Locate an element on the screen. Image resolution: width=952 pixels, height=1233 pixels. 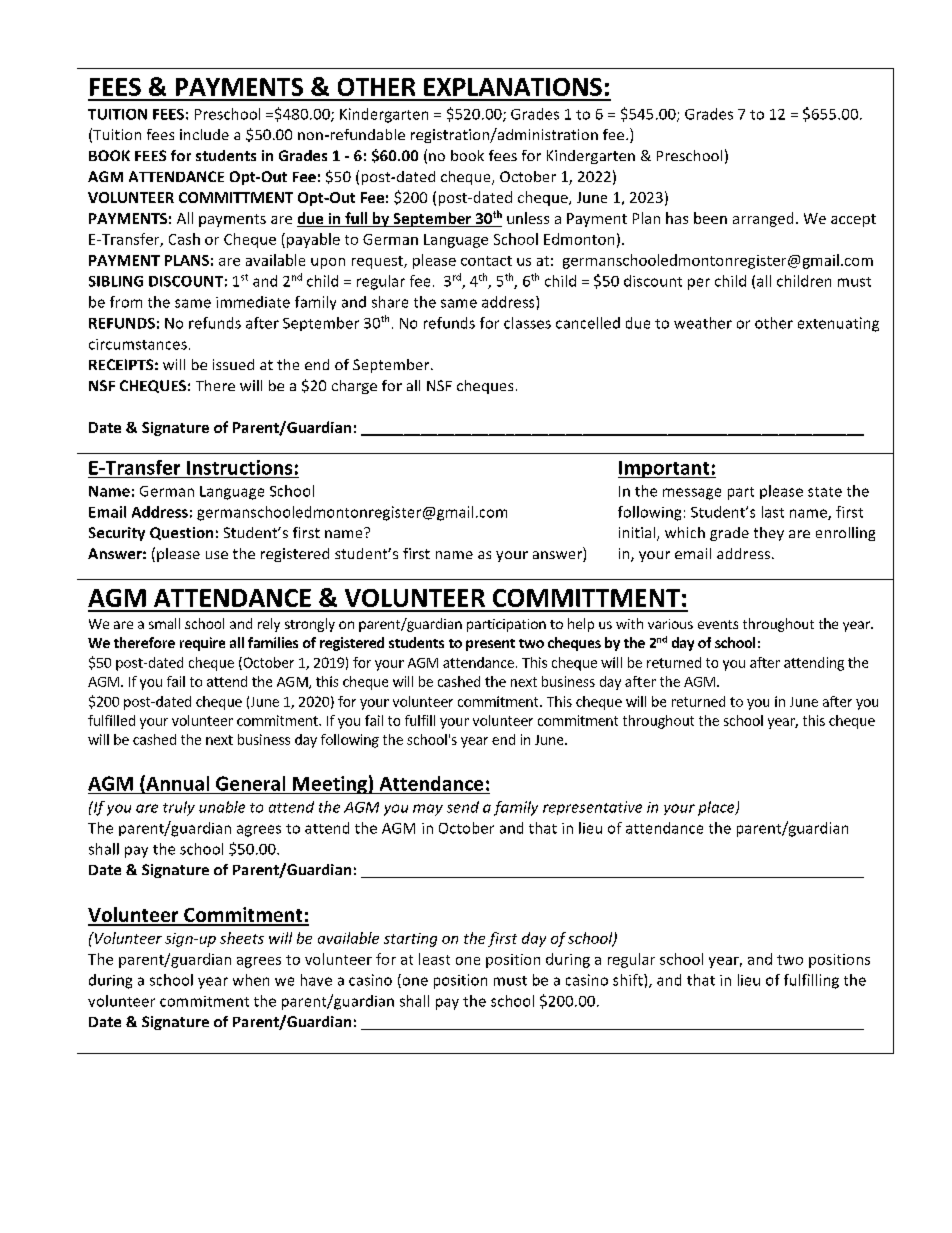
sheets is located at coordinates (242, 938).
